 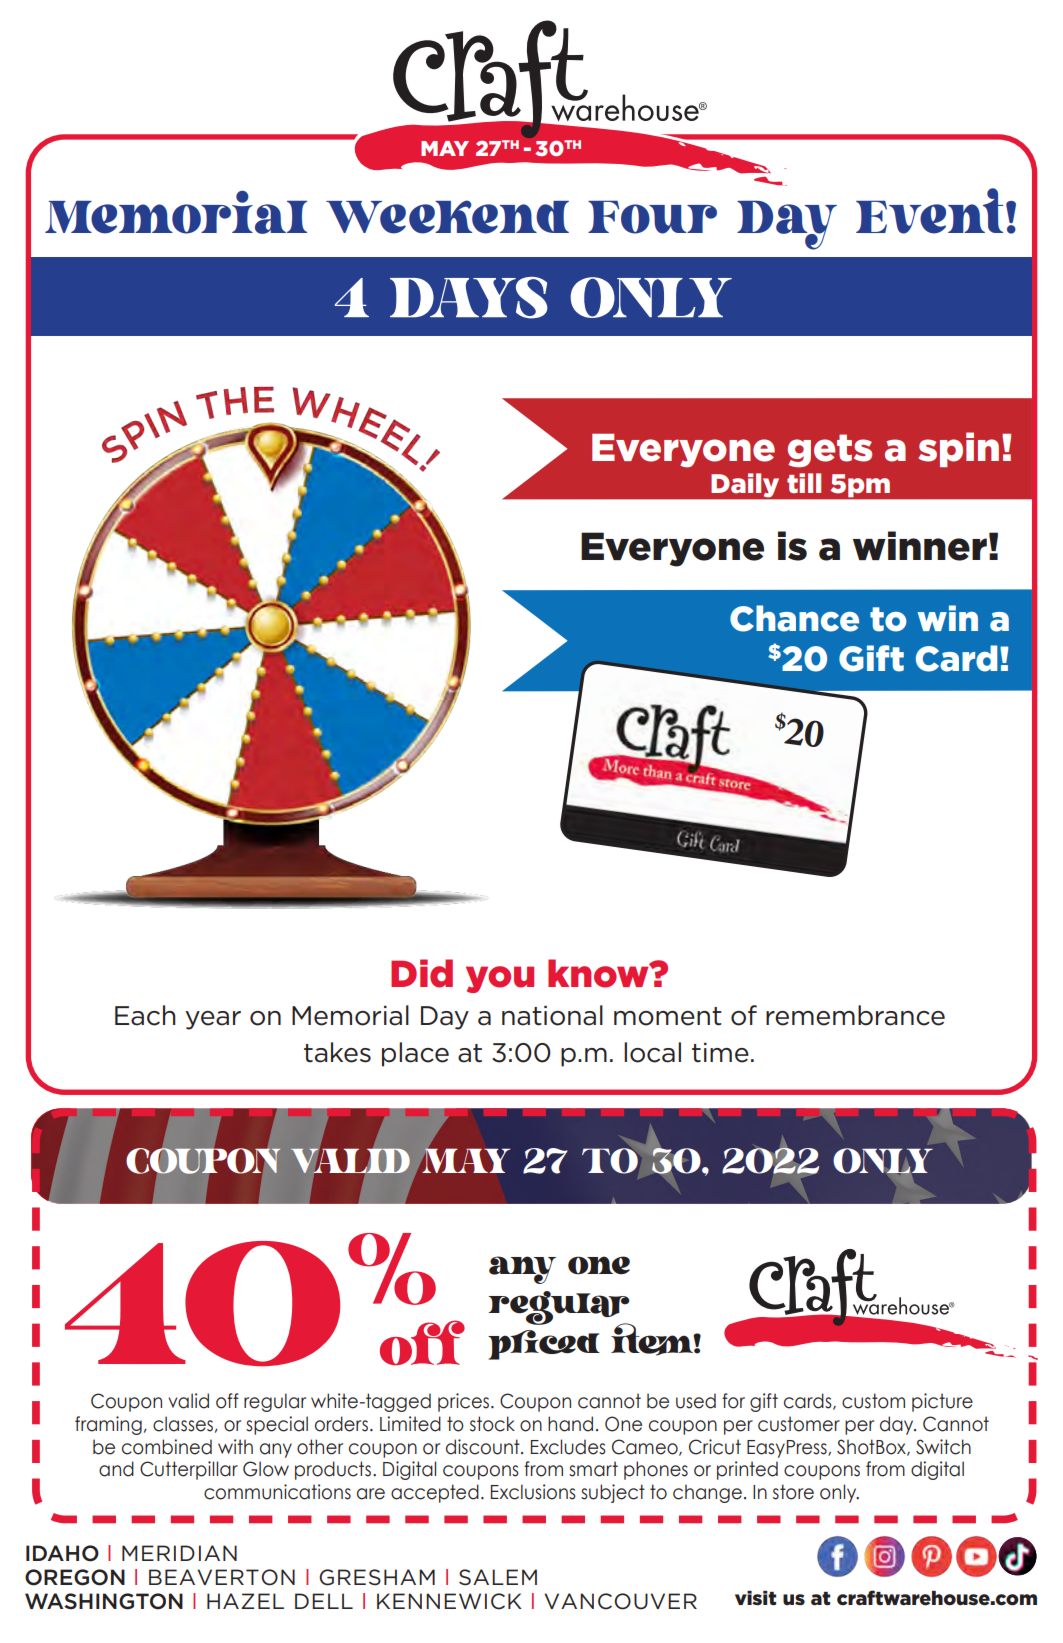 What do you see at coordinates (469, 298) in the image?
I see `DAYS` at bounding box center [469, 298].
